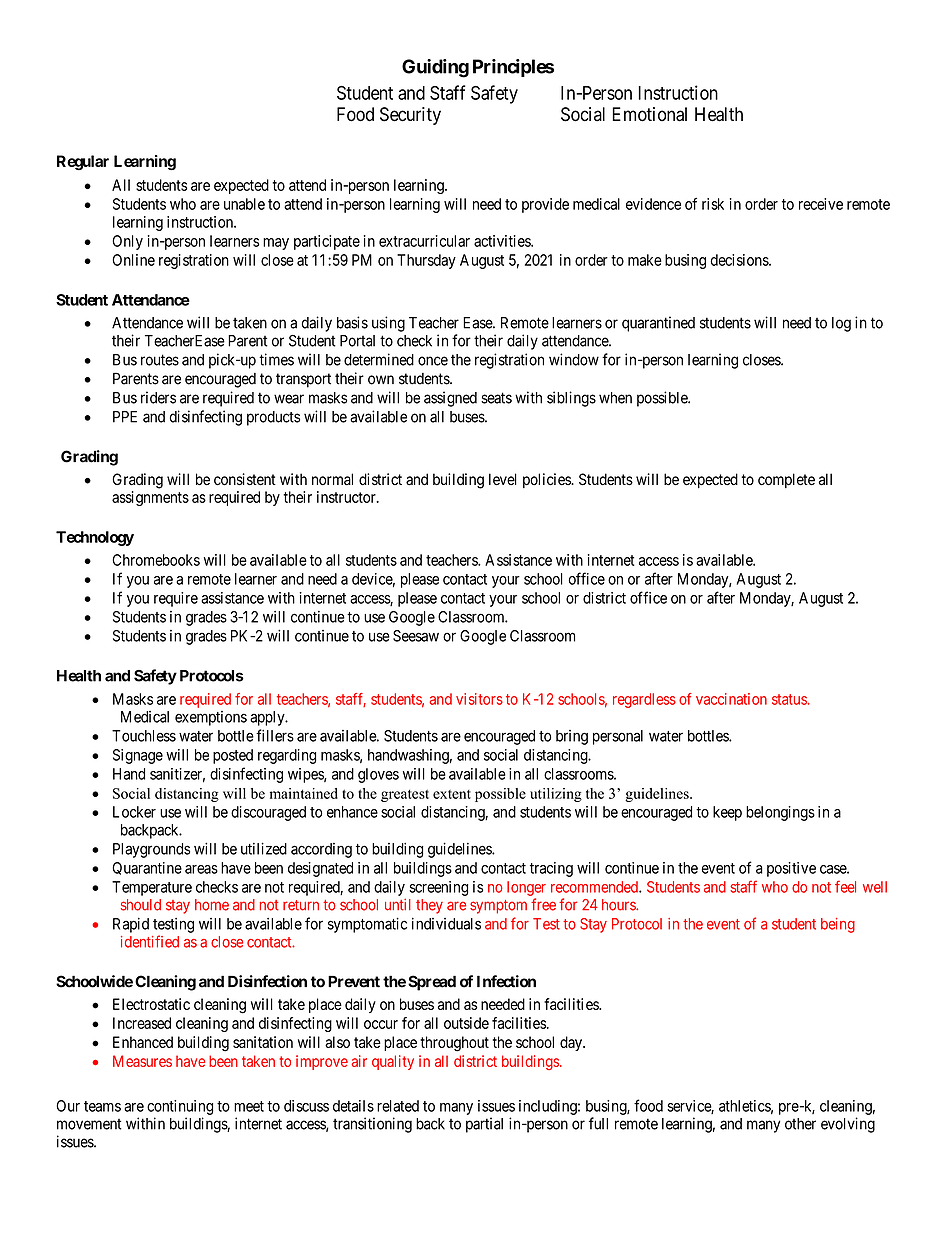 The width and height of the screenshot is (952, 1233). I want to click on Seesaw, so click(416, 636).
